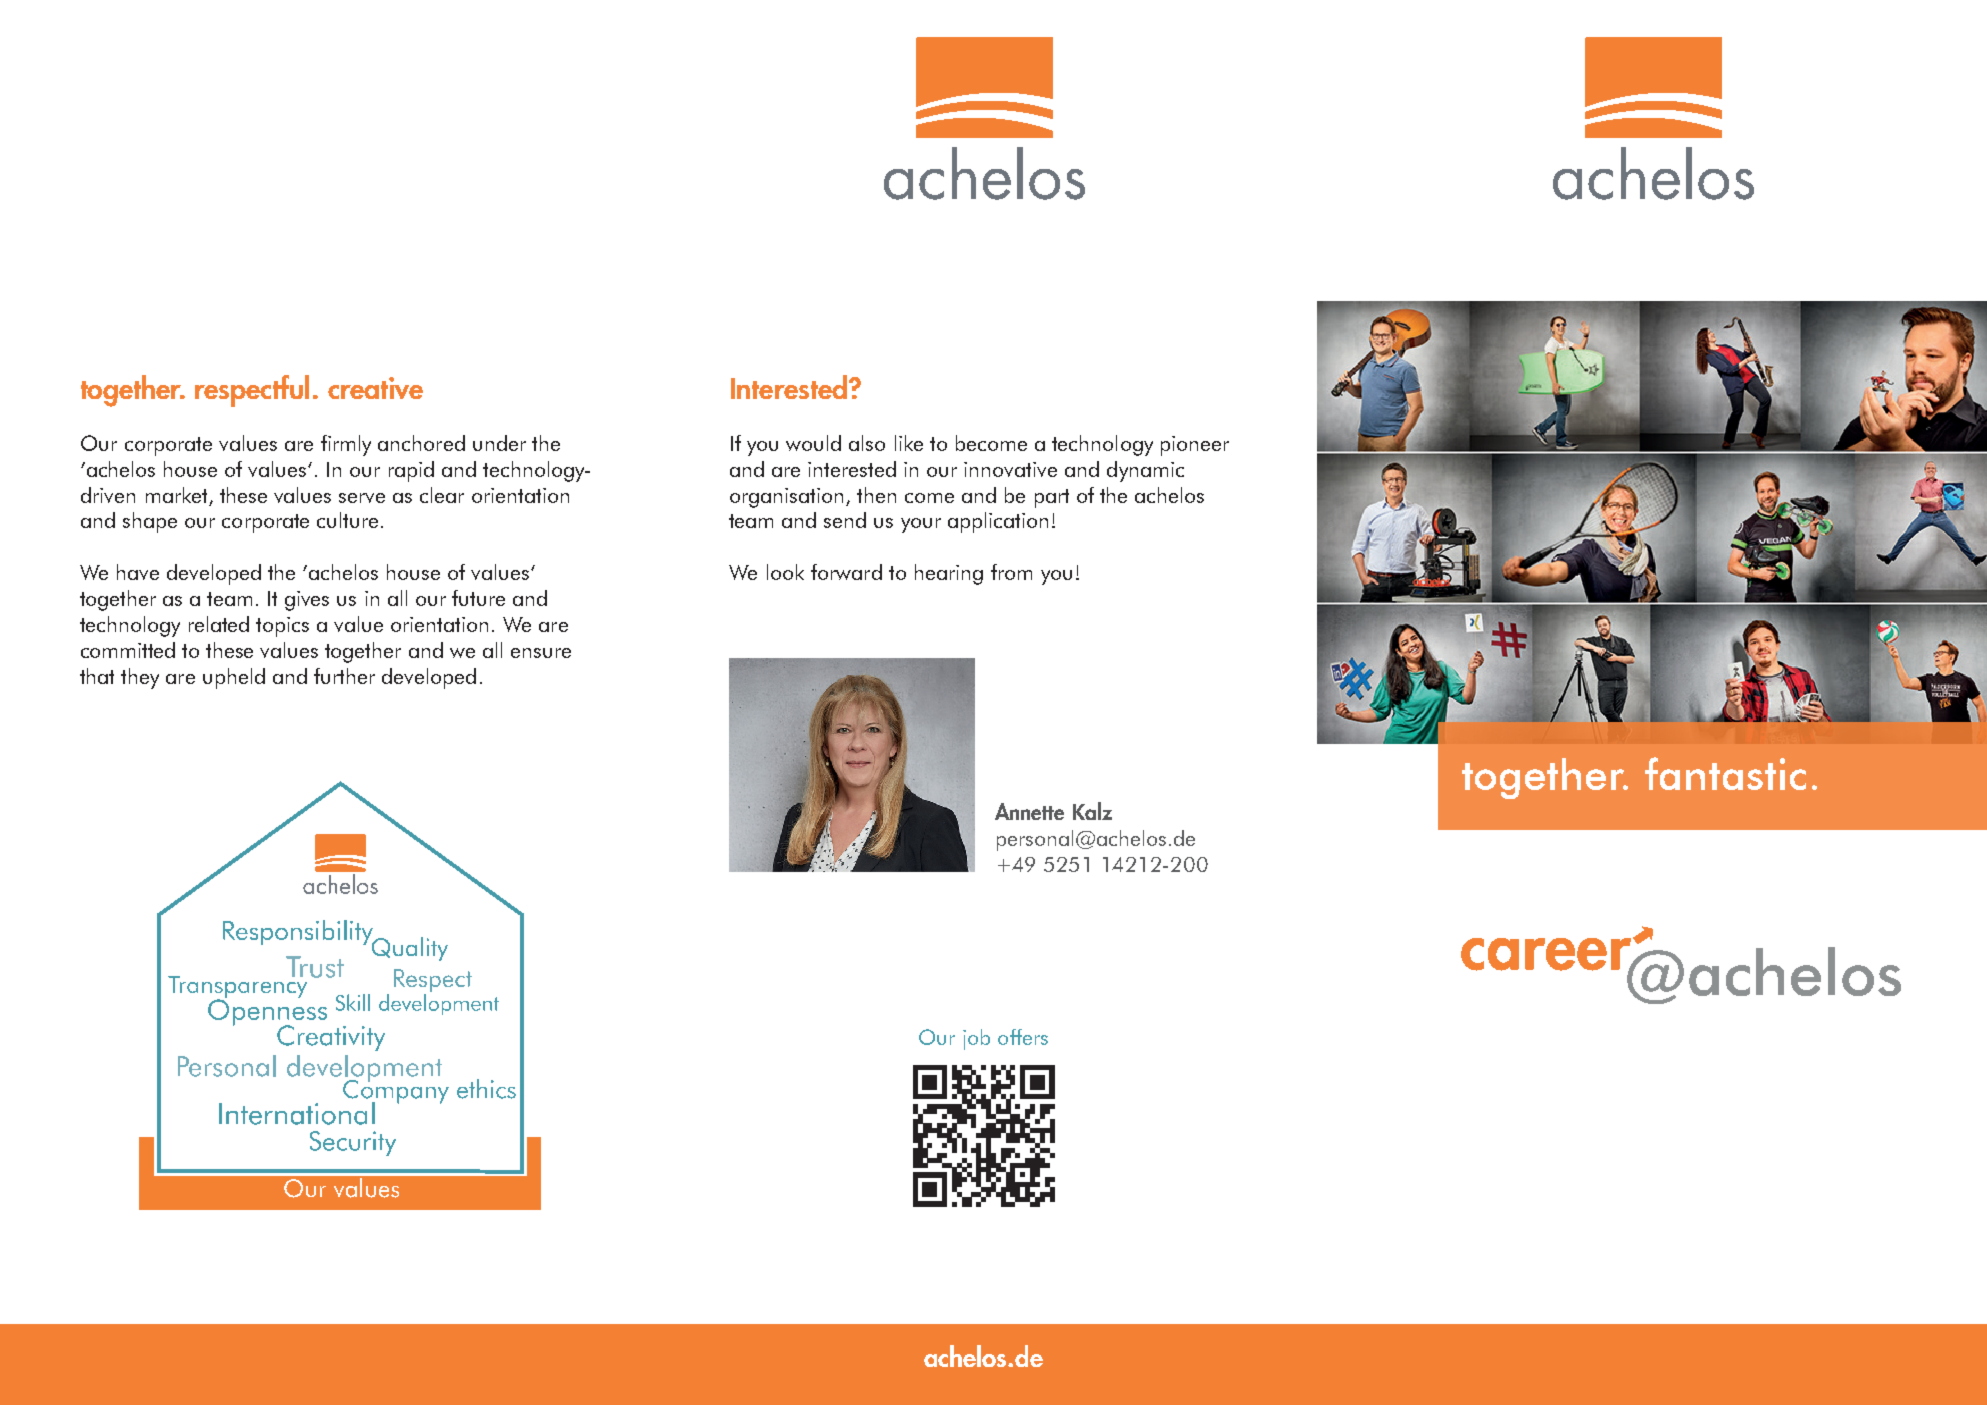 This screenshot has width=1987, height=1405. What do you see at coordinates (1029, 811) in the screenshot?
I see `Annette` at bounding box center [1029, 811].
